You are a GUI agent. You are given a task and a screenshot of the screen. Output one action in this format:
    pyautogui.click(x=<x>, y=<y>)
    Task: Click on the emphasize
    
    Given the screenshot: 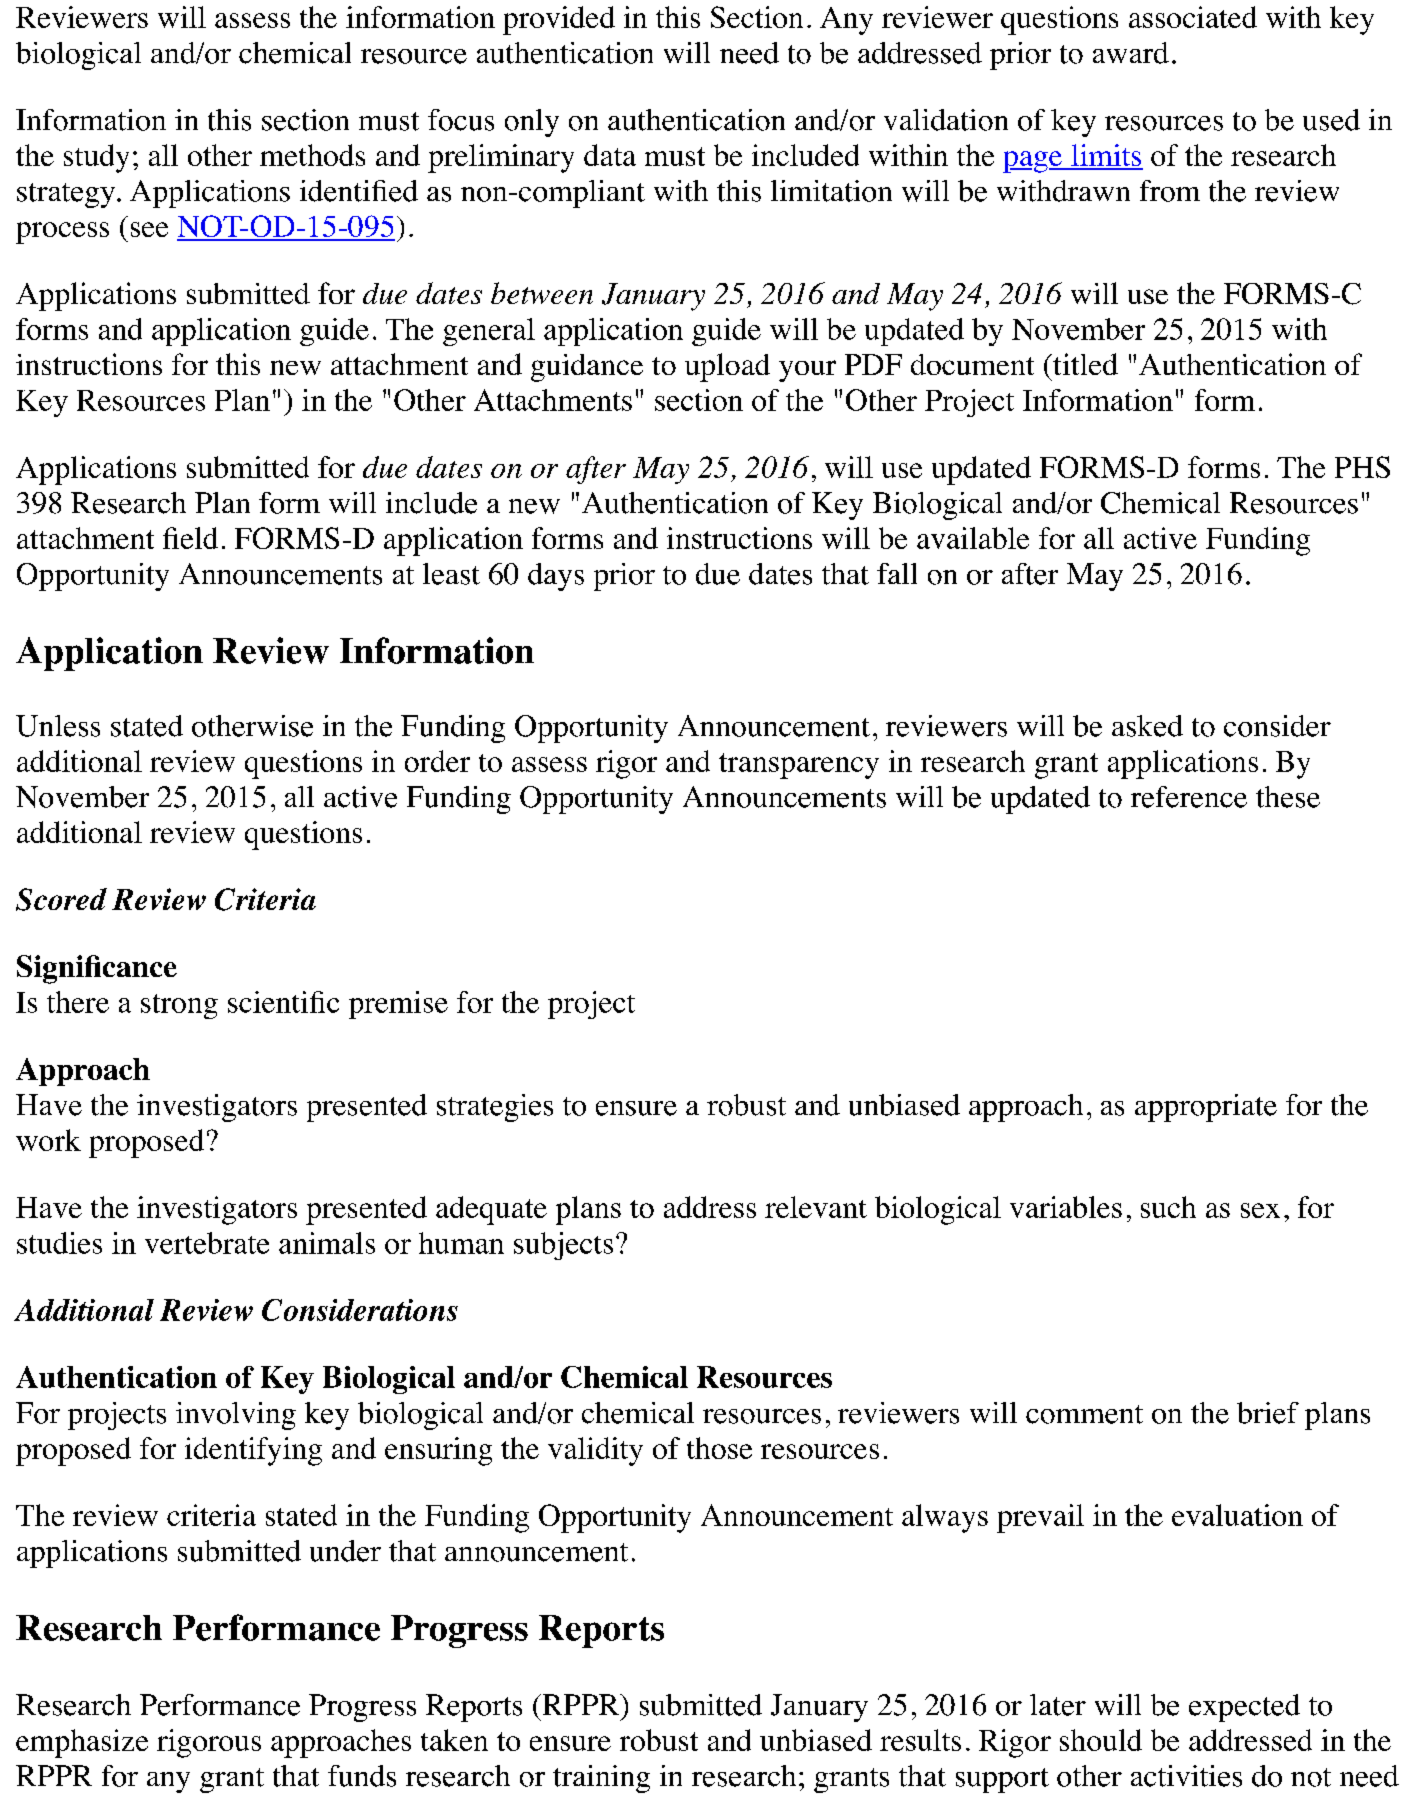 What is the action you would take?
    pyautogui.click(x=82, y=1743)
